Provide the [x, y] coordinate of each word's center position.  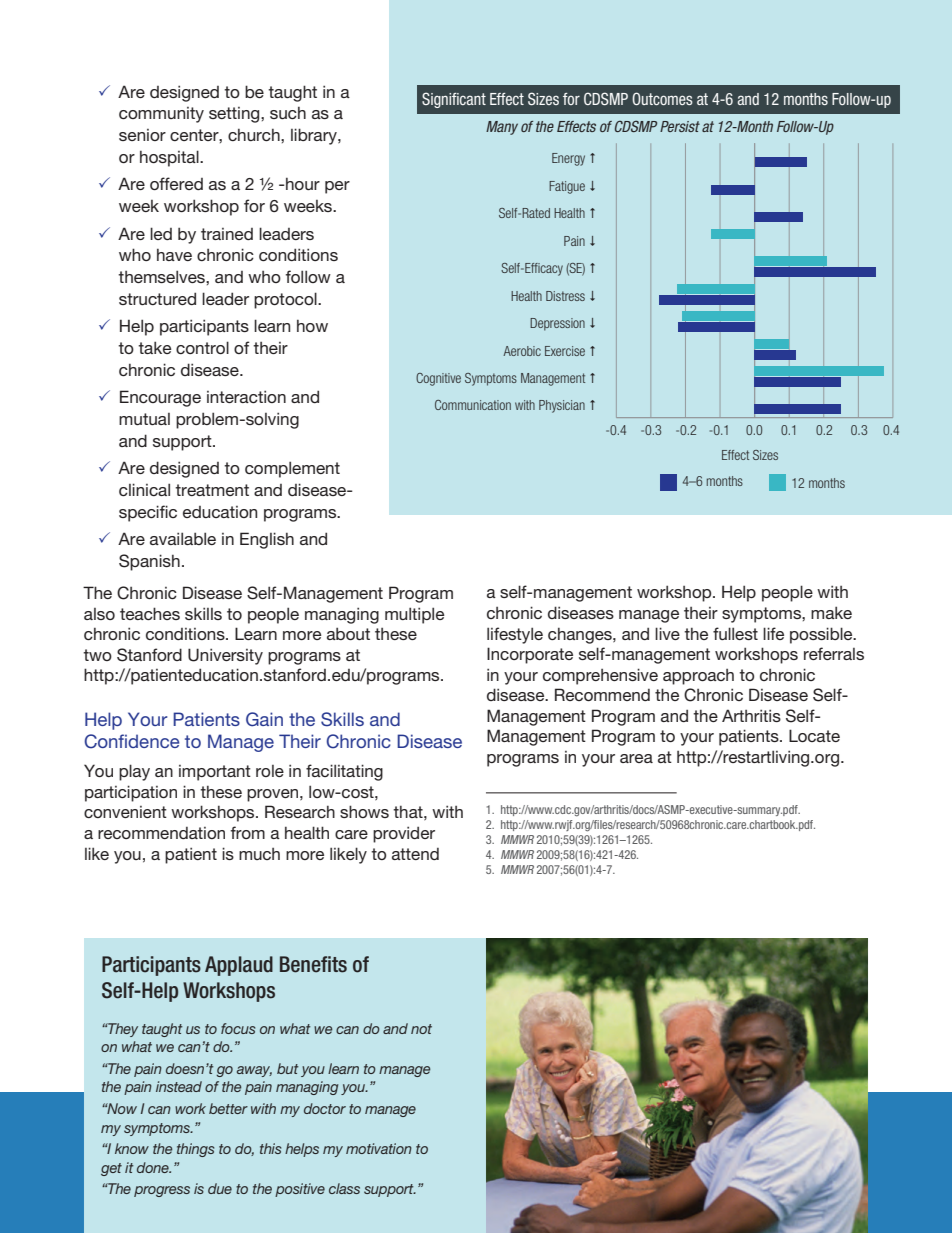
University [225, 656]
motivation [379, 1148]
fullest [735, 633]
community [161, 115]
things [195, 1150]
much [259, 854]
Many [502, 128]
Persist [680, 126]
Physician [562, 406]
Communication [473, 405]
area [636, 758]
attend [415, 854]
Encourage [160, 398]
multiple [415, 615]
